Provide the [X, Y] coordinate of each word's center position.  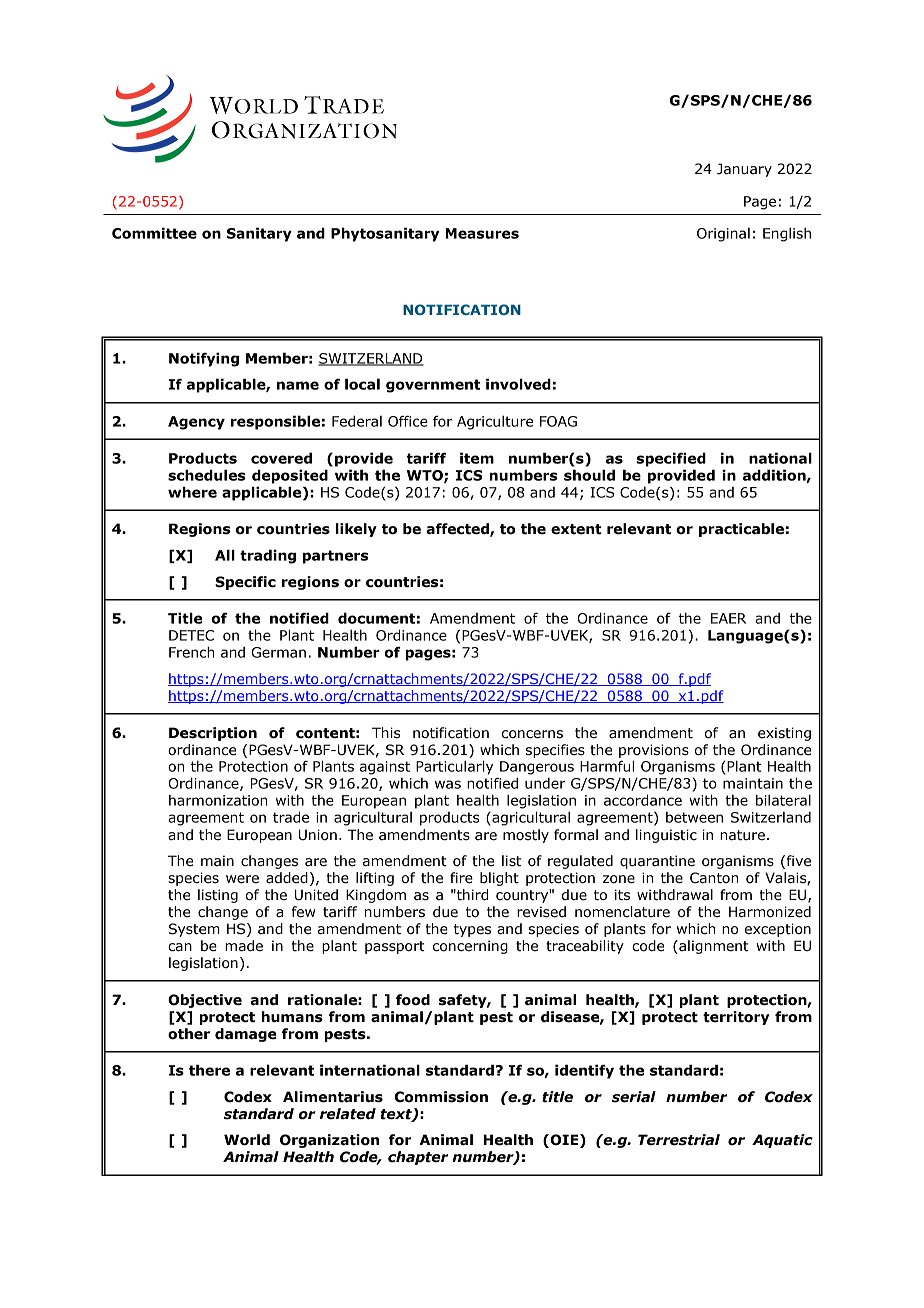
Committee [154, 233]
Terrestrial [679, 1140]
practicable [741, 530]
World [247, 1140]
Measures [482, 233]
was [448, 784]
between [694, 817]
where [192, 492]
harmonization [218, 800]
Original [723, 235]
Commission [441, 1097]
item [477, 458]
